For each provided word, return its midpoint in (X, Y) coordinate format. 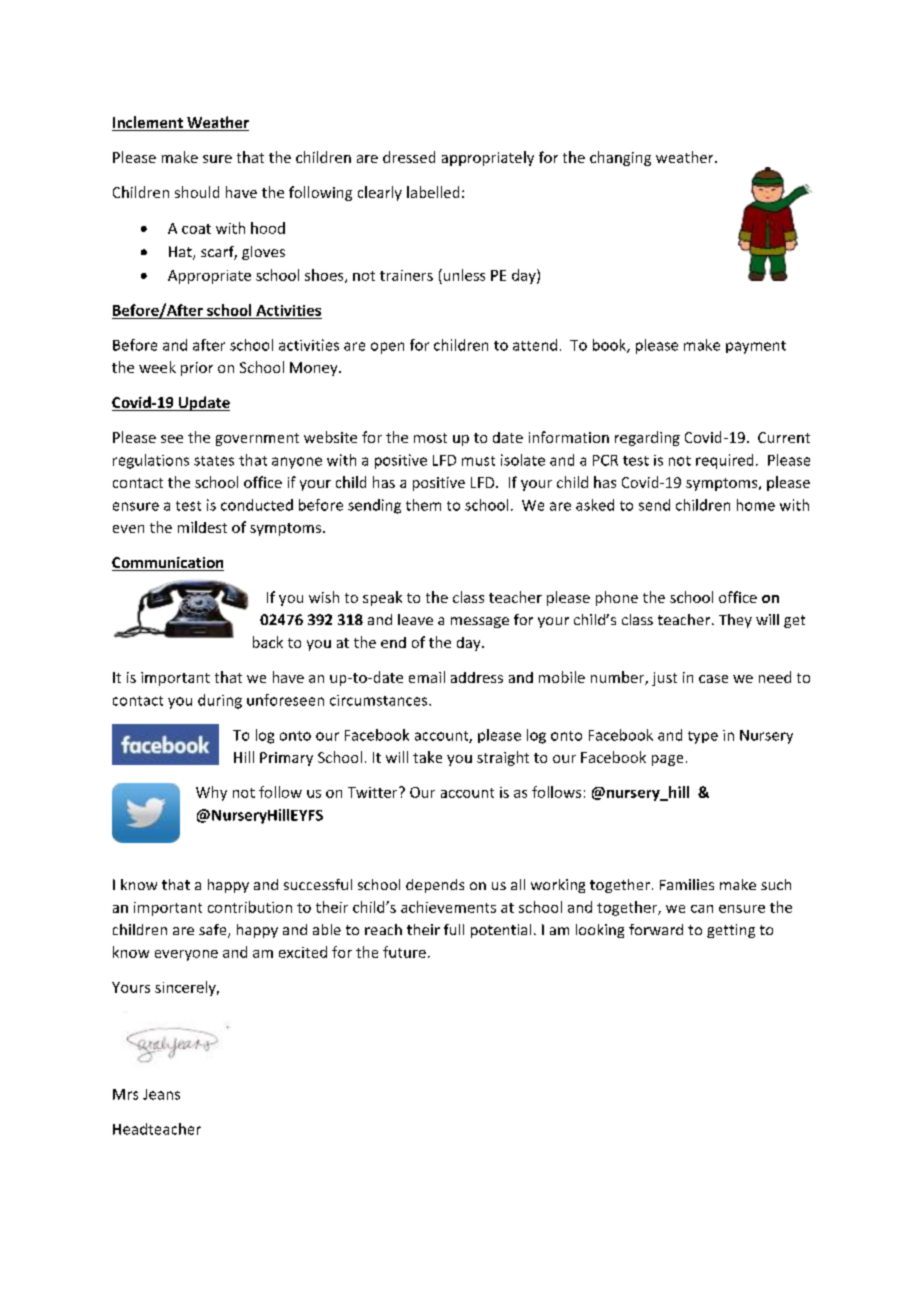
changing (620, 158)
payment (756, 347)
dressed (409, 157)
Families (687, 884)
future (404, 952)
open (387, 348)
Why (211, 793)
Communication (168, 564)
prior (197, 369)
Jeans (161, 1094)
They (735, 621)
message (480, 622)
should (197, 192)
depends (435, 886)
